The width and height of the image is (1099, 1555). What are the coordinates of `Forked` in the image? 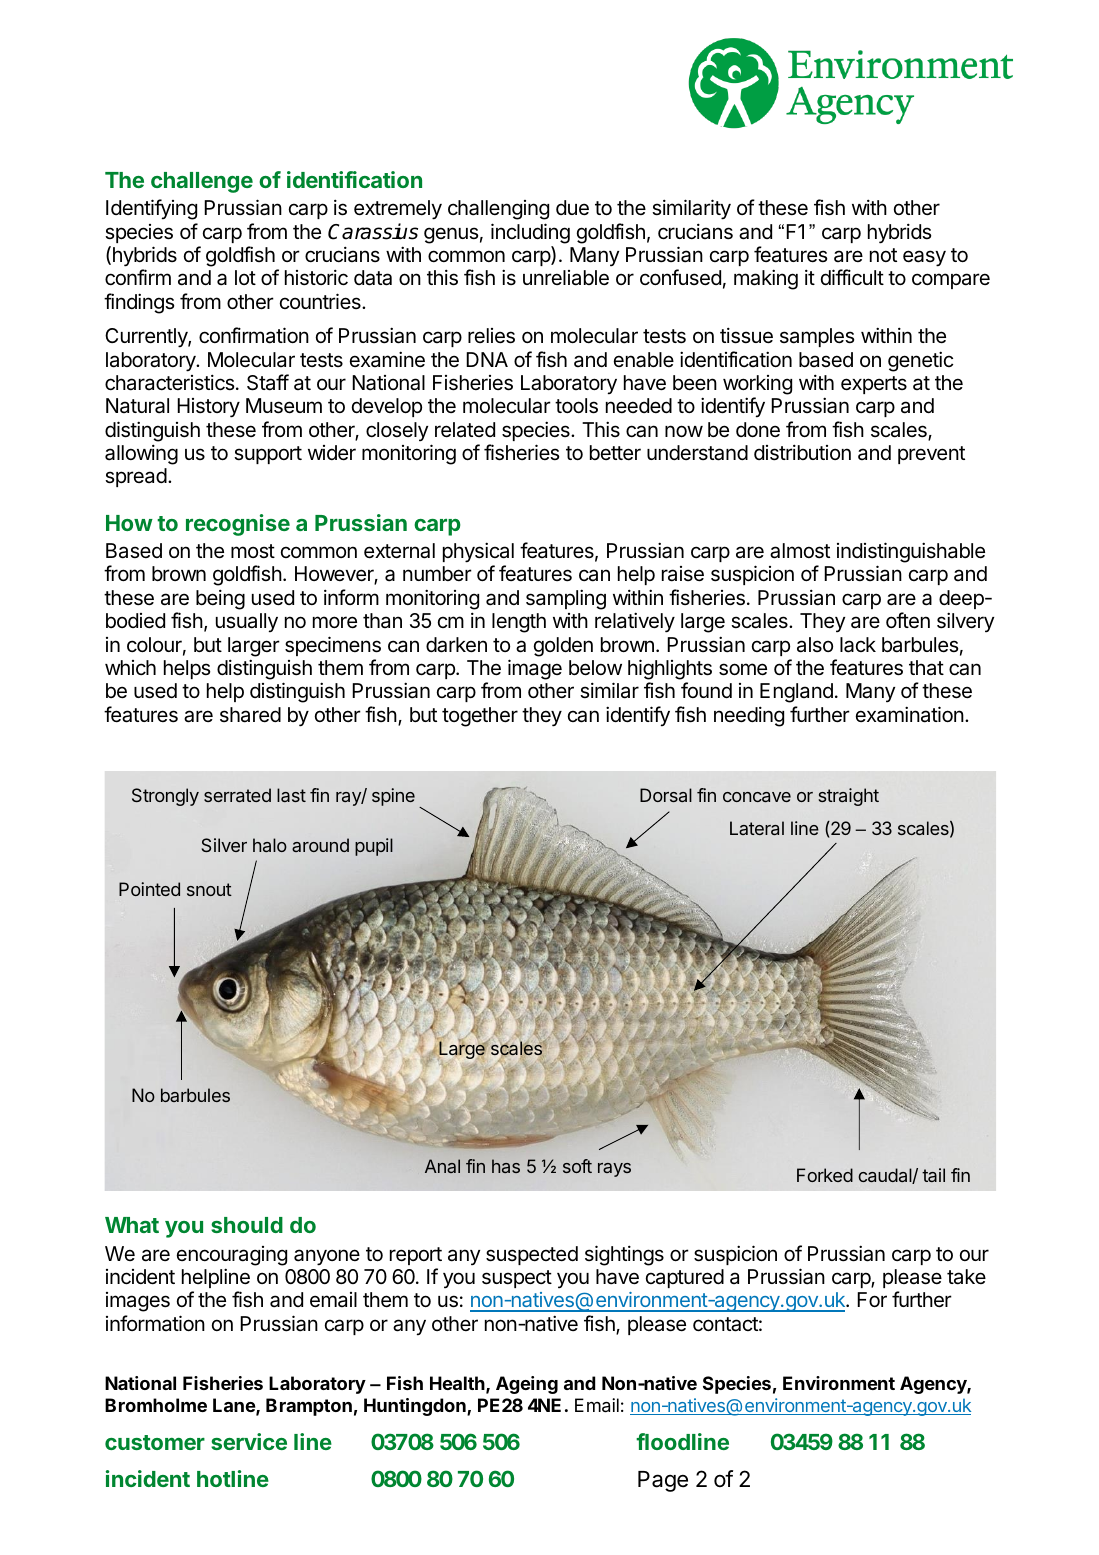 It's located at (825, 1175).
